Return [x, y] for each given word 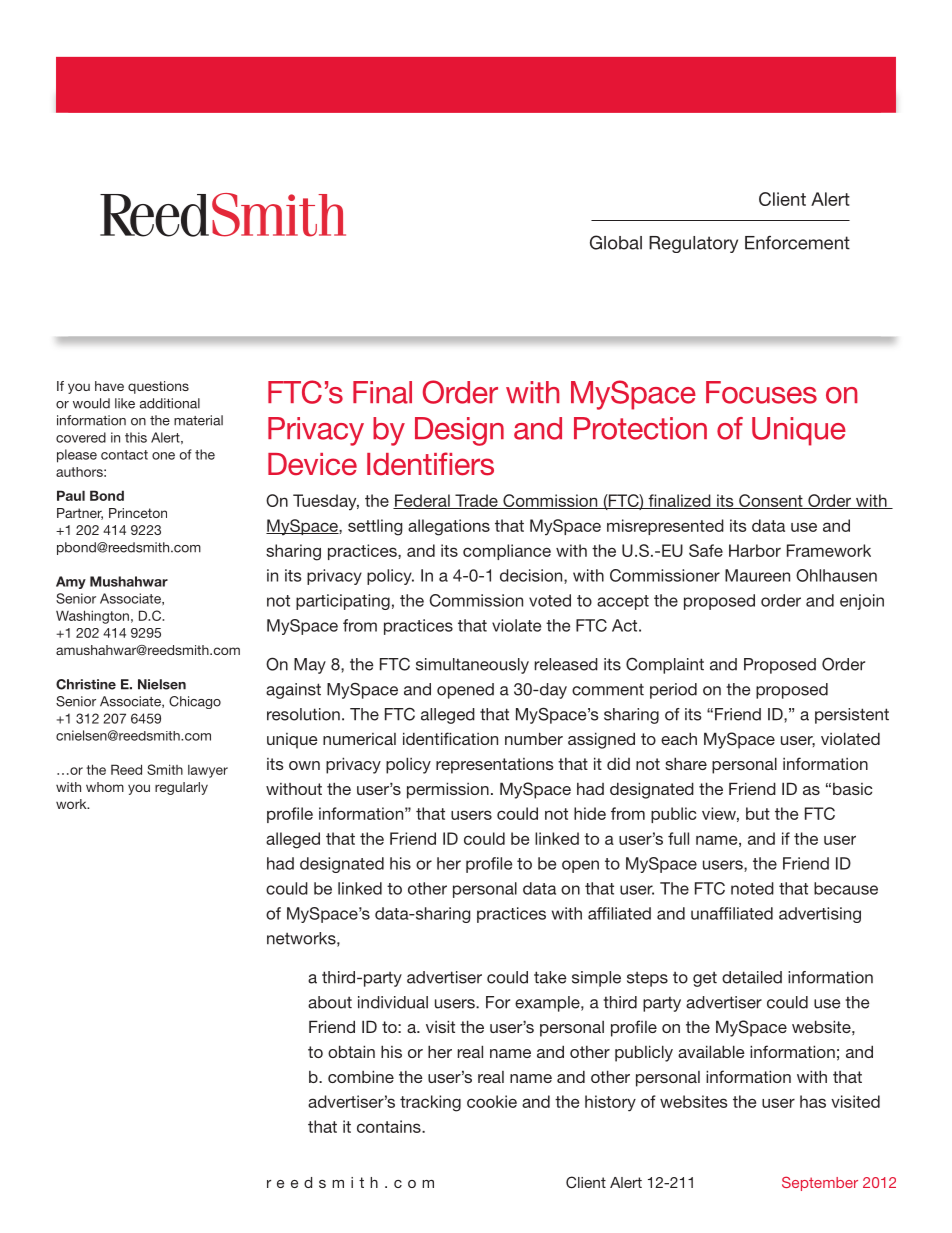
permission [448, 790]
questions [158, 387]
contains [390, 1126]
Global [616, 242]
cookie [492, 1101]
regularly [181, 788]
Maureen [757, 575]
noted [752, 888]
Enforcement [797, 243]
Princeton [138, 513]
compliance [507, 552]
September [820, 1183]
